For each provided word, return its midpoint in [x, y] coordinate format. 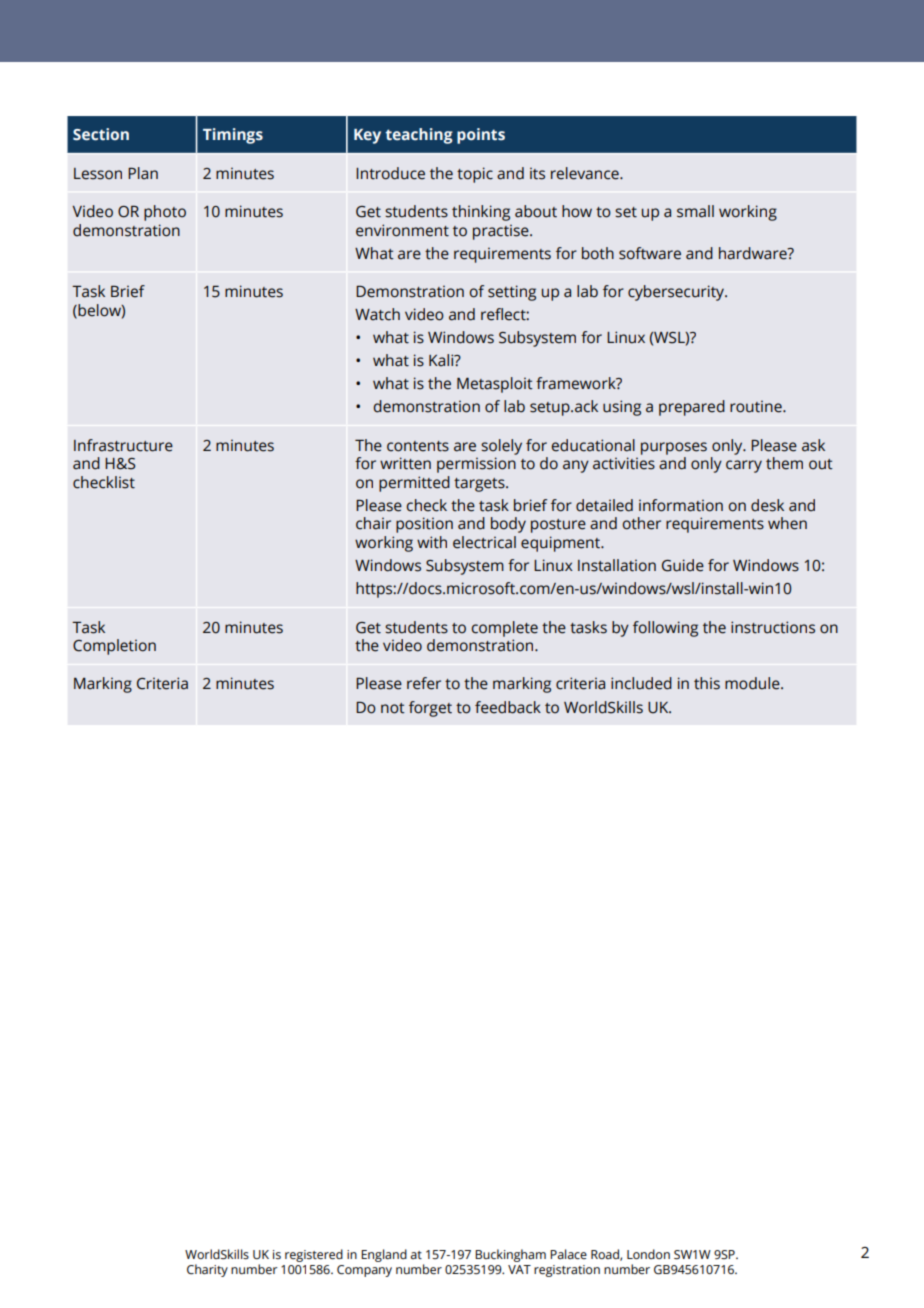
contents [418, 446]
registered [314, 1255]
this [707, 683]
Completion [114, 647]
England [384, 1255]
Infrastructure [123, 445]
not [393, 708]
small [695, 211]
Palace [568, 1254]
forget [430, 709]
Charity [207, 1270]
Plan [143, 173]
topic [475, 175]
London [648, 1254]
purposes [674, 448]
